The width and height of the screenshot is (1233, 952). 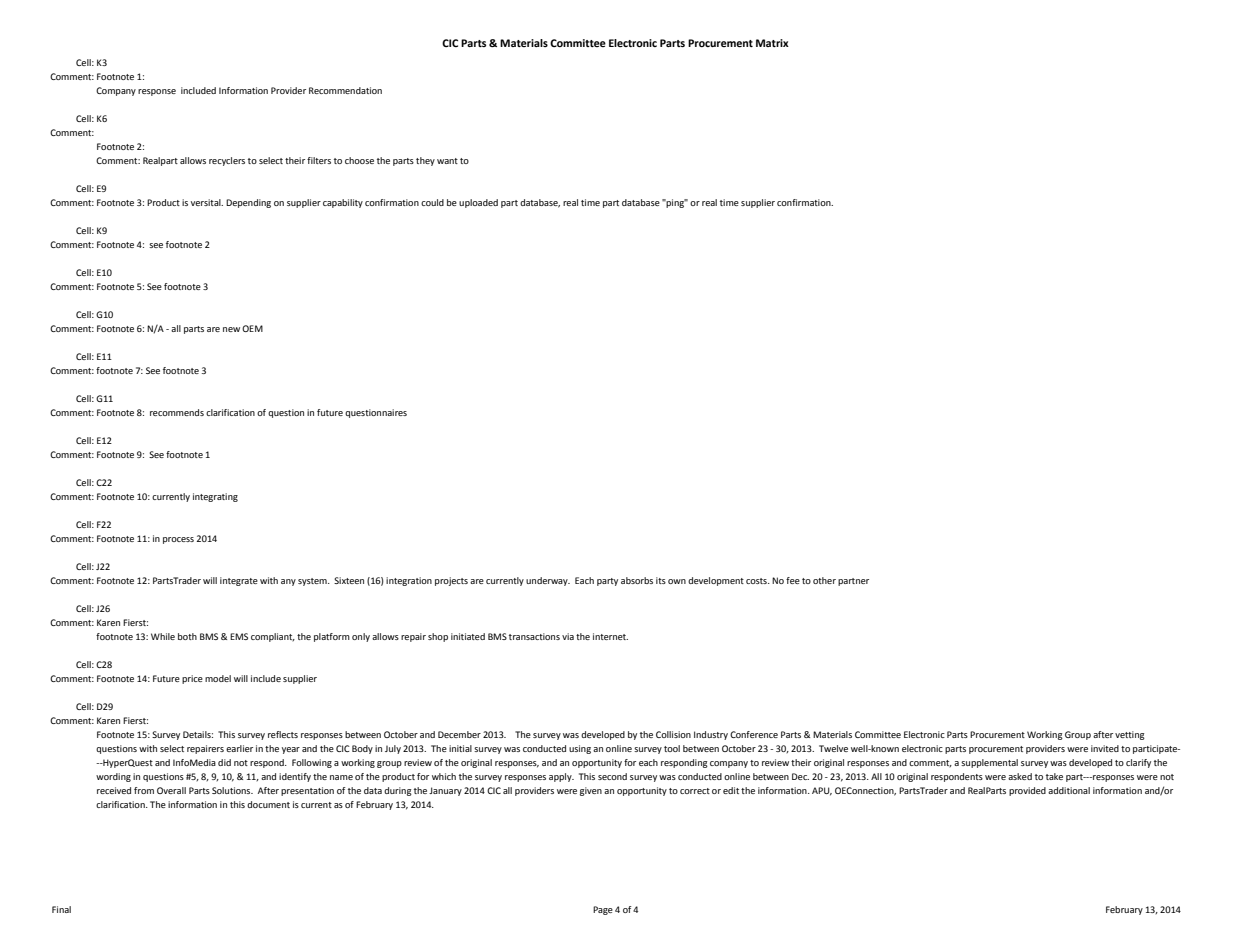 I want to click on vetting, so click(x=1130, y=735).
